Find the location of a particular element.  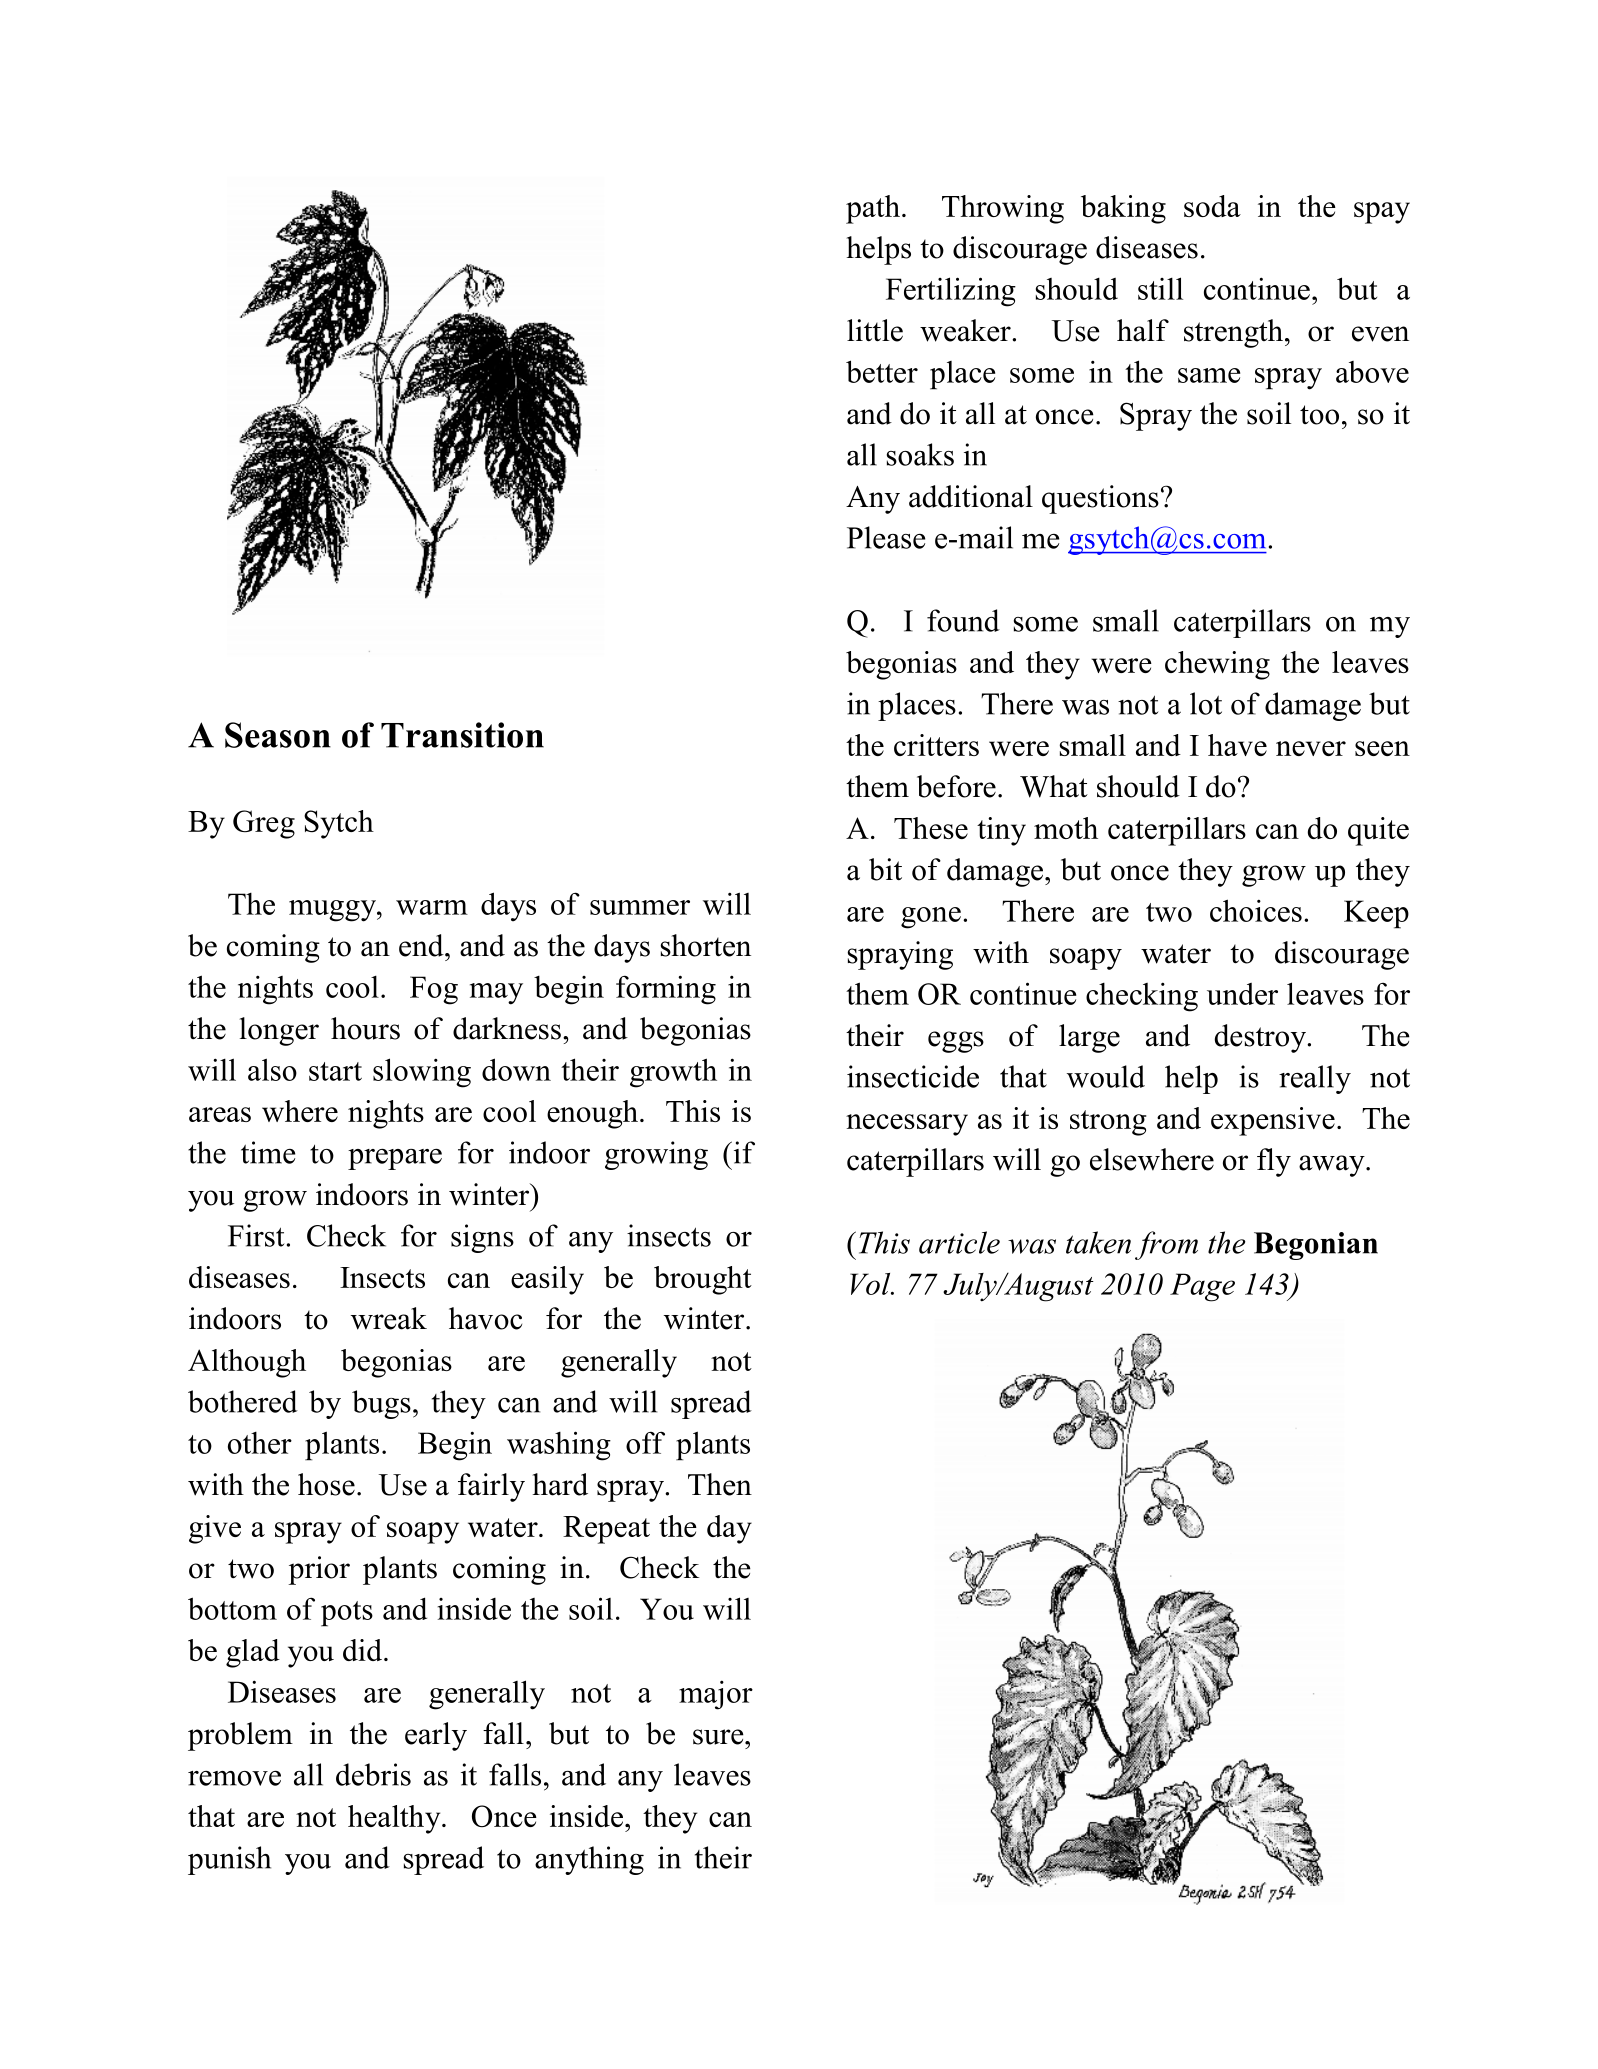

destroy is located at coordinates (1261, 1038).
